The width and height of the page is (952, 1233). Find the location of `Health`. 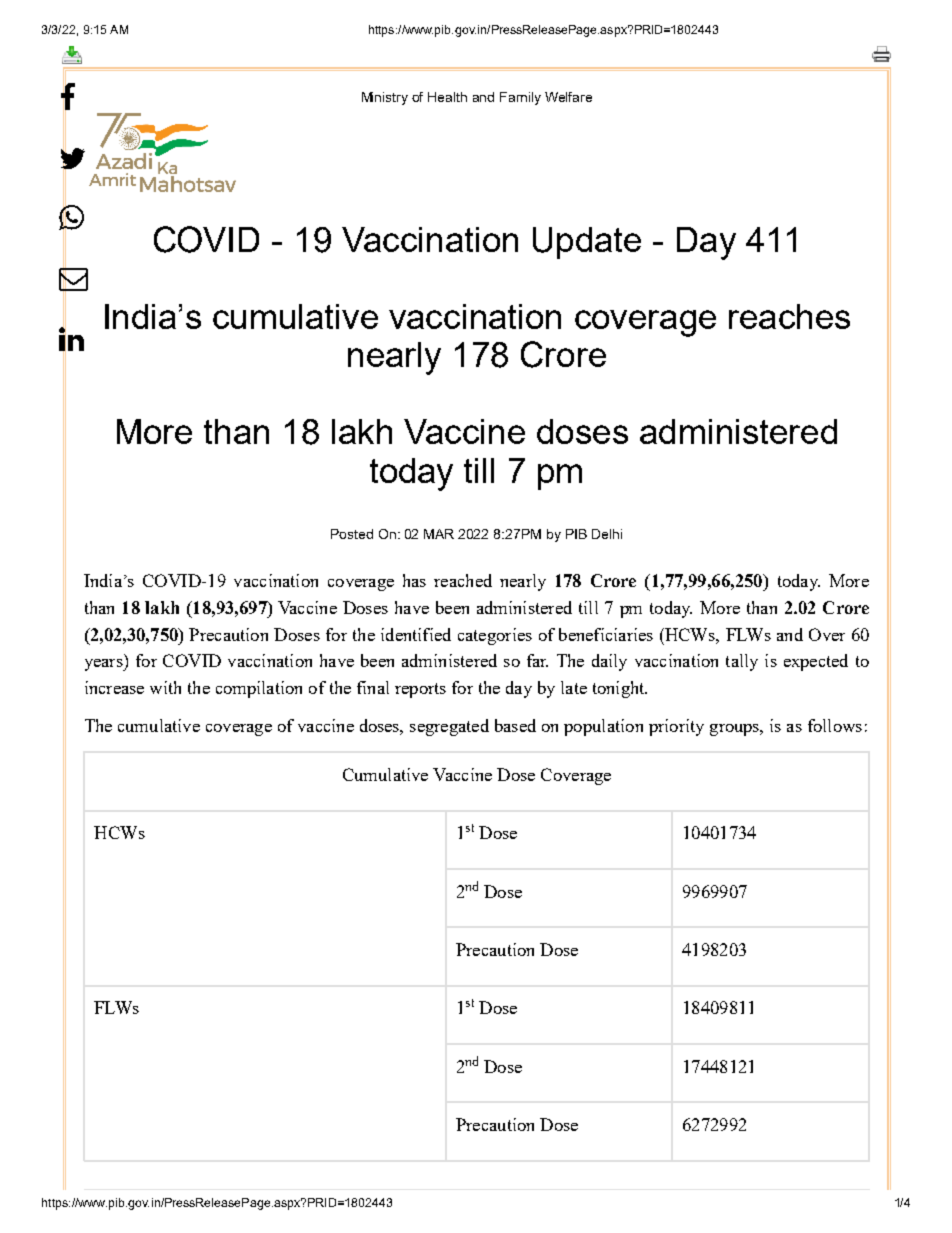

Health is located at coordinates (447, 97).
